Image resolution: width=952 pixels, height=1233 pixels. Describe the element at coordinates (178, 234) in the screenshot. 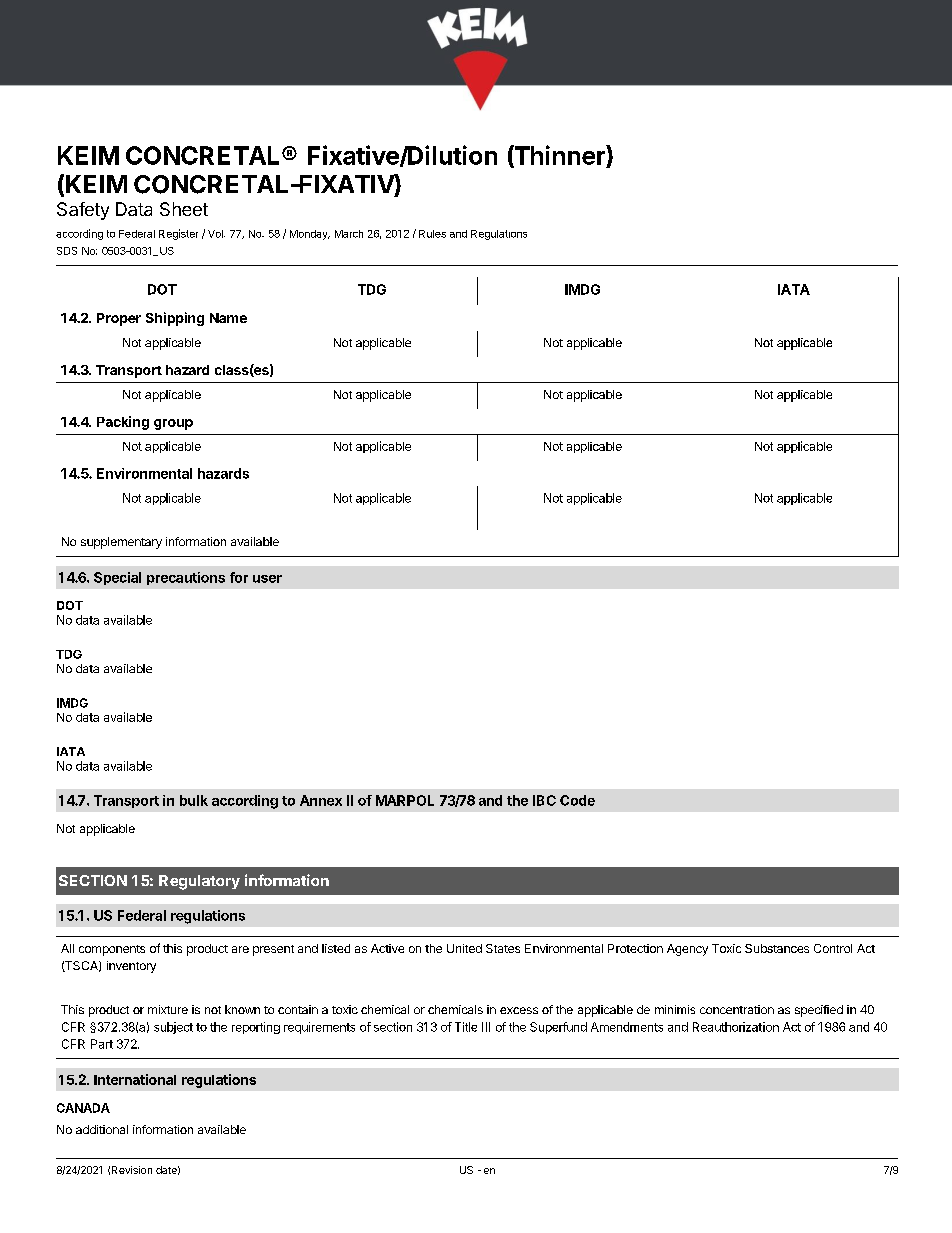

I see `Register` at that location.
